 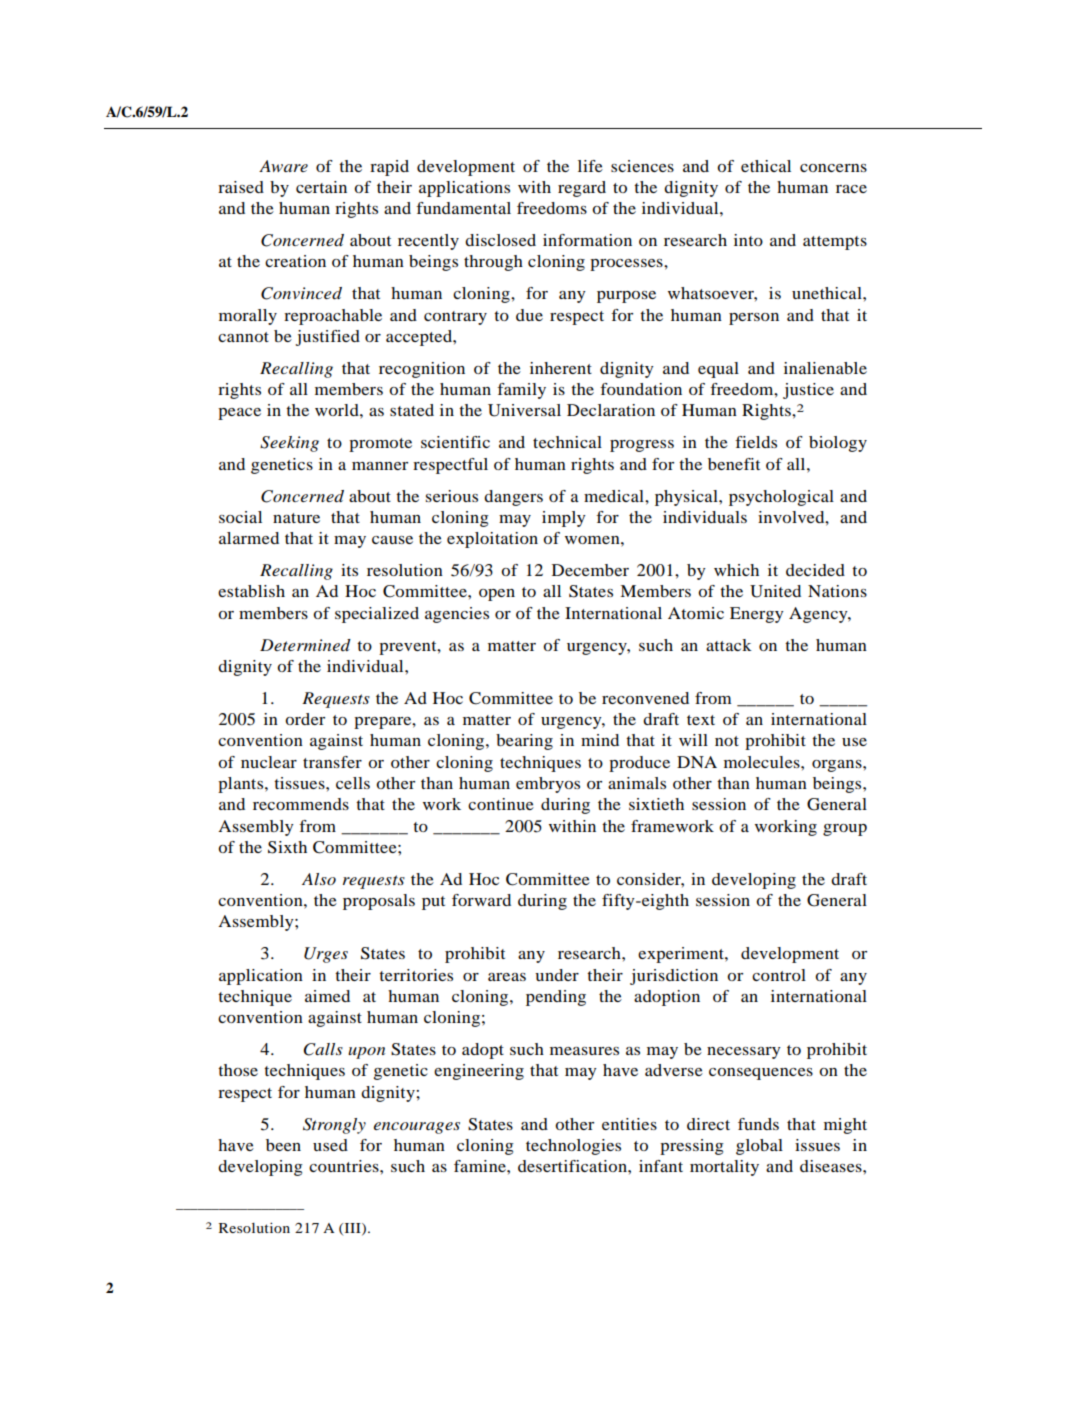 What do you see at coordinates (756, 442) in the screenshot?
I see `fields` at bounding box center [756, 442].
